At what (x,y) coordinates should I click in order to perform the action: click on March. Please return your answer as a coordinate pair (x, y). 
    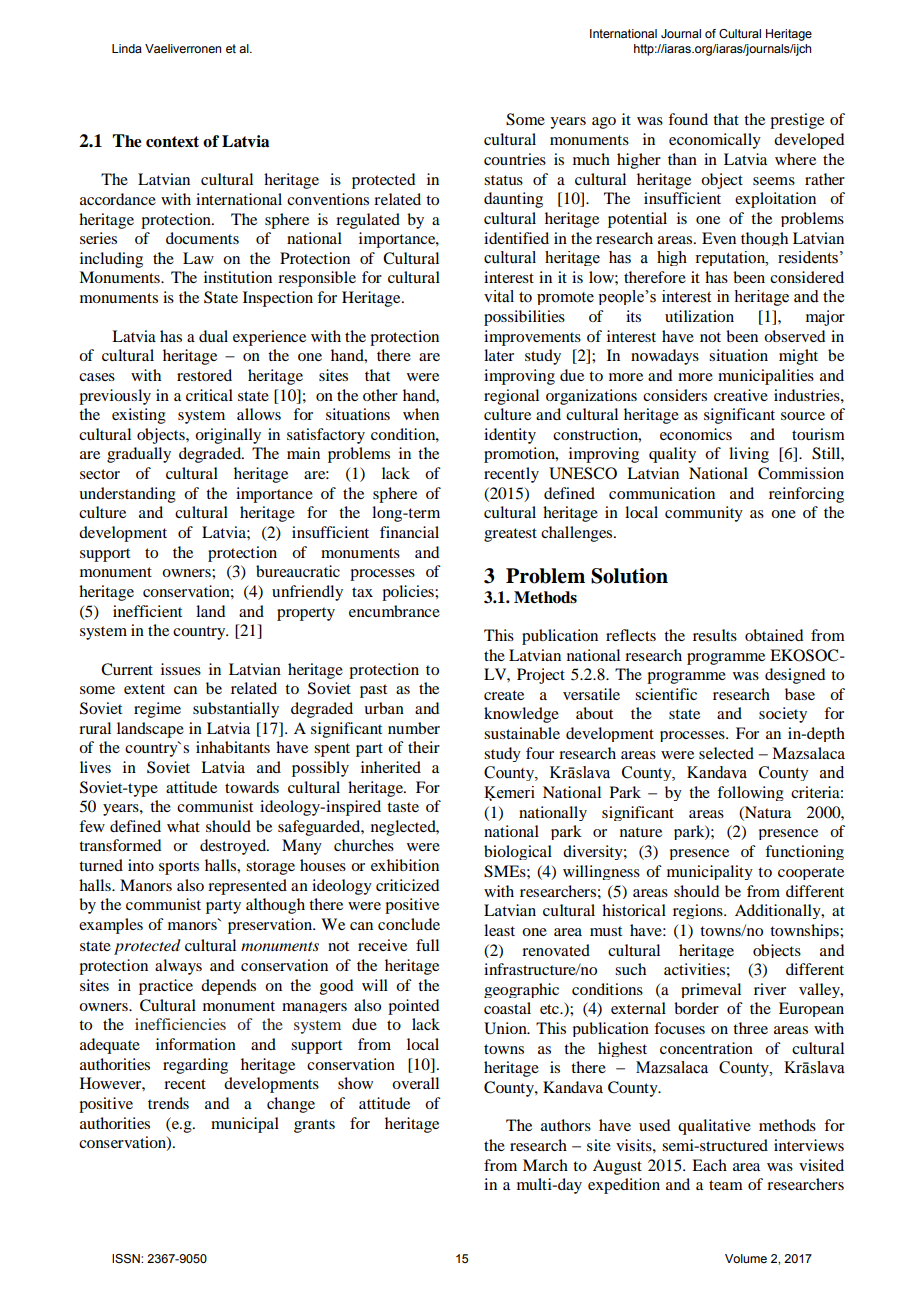
    Looking at the image, I should click on (545, 1165).
